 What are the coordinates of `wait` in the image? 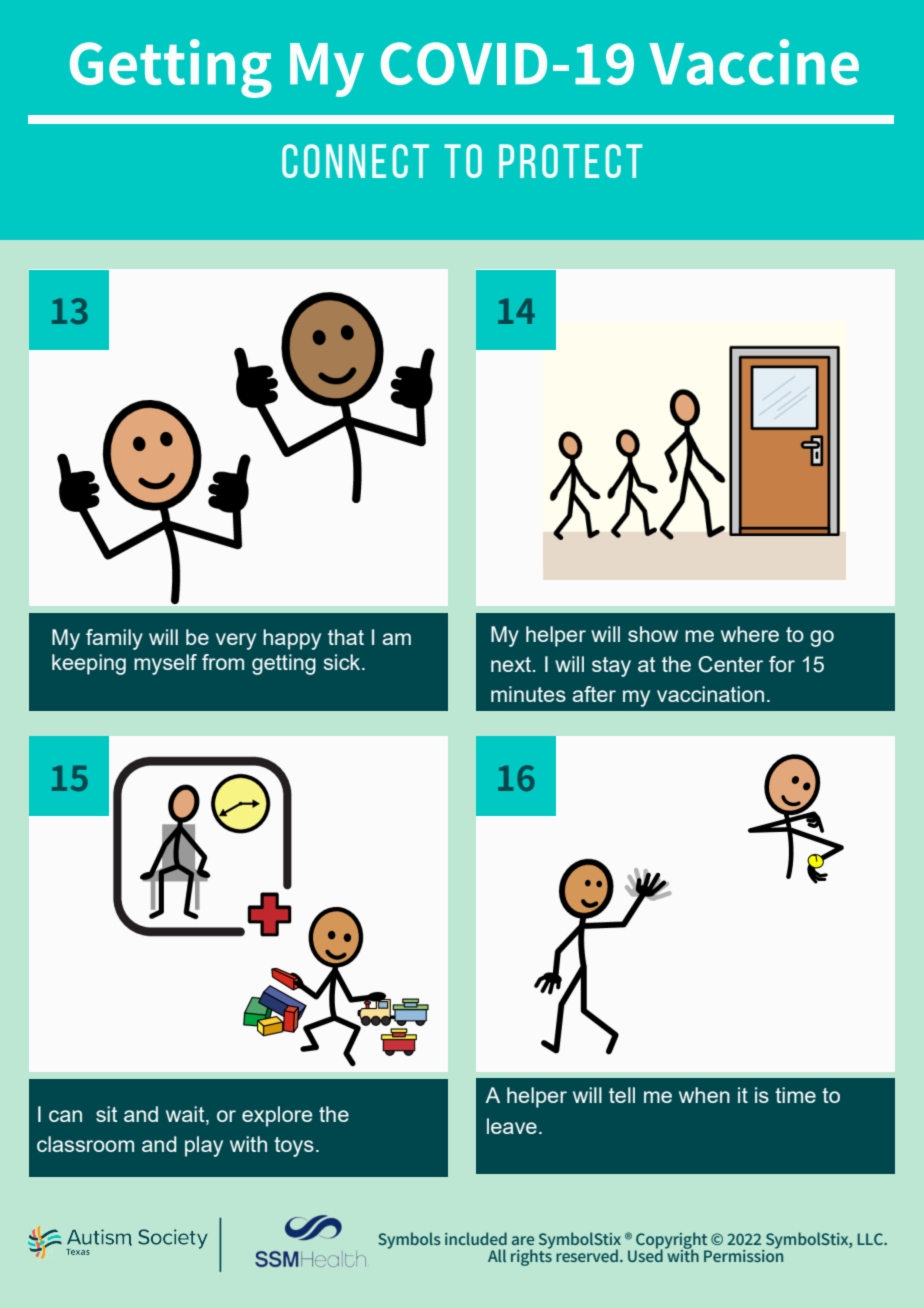 It's located at (186, 1115).
